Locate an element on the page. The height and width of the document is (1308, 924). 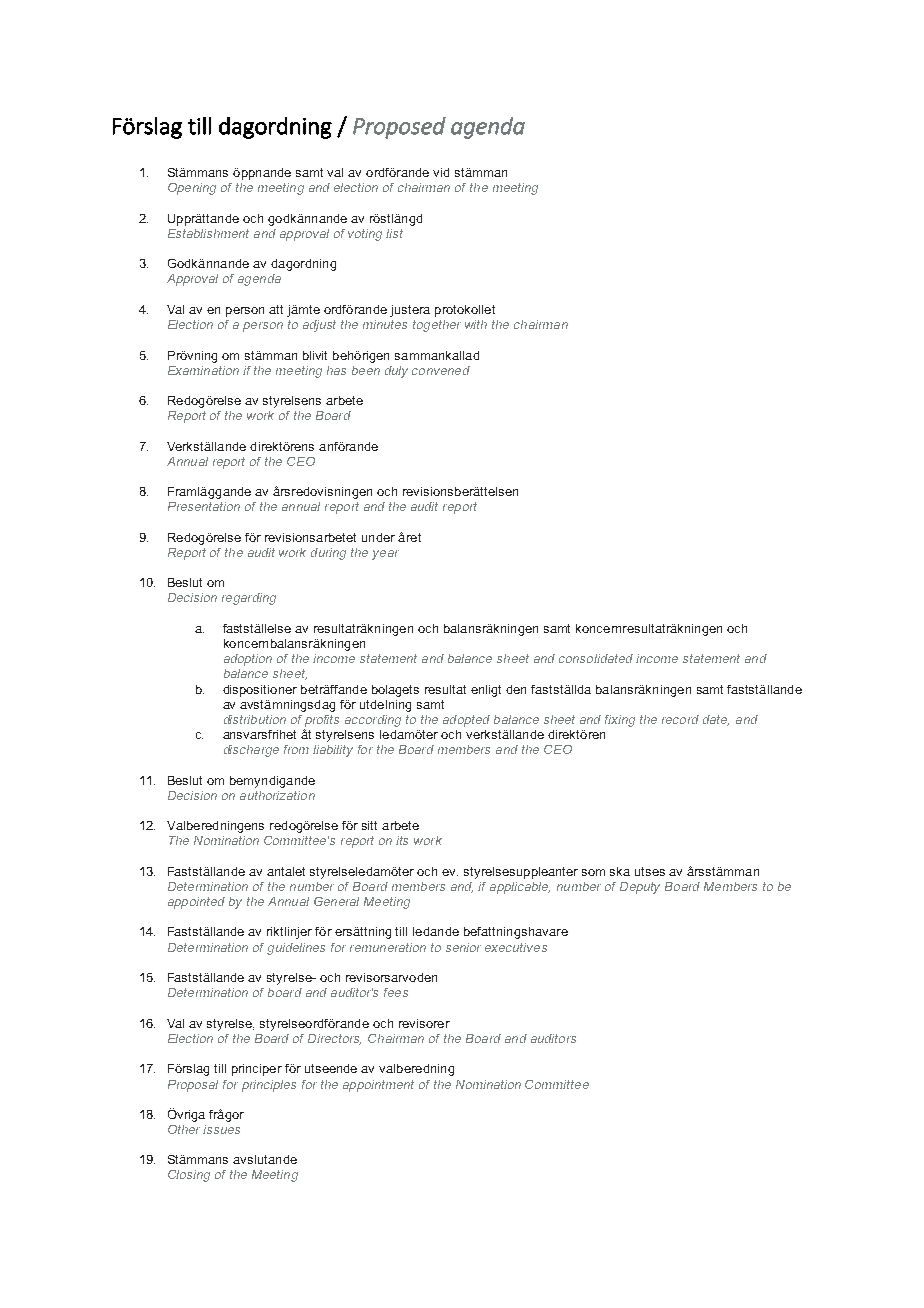
convened is located at coordinates (441, 370).
